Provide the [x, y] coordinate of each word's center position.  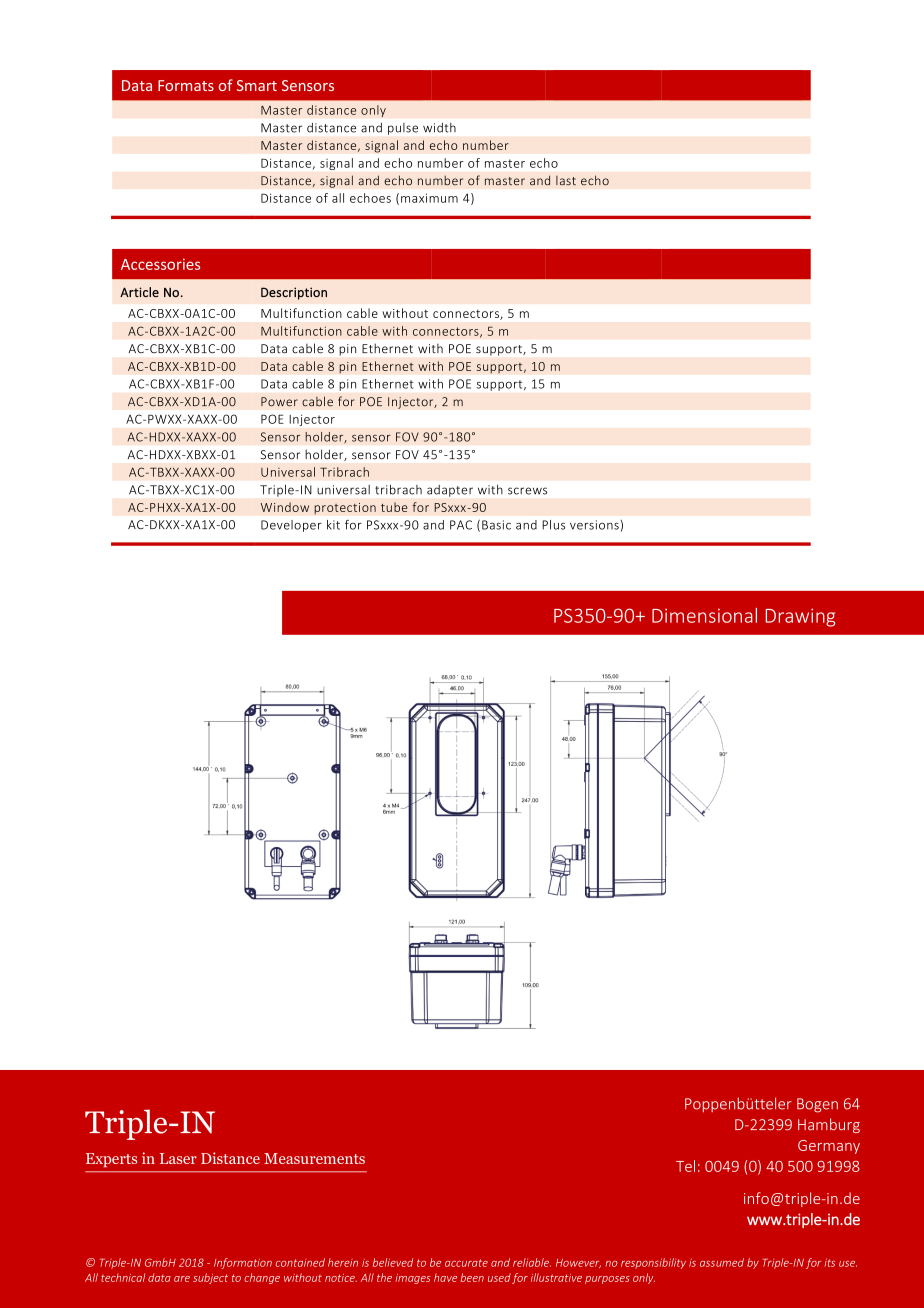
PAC [461, 525]
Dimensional [704, 615]
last [566, 181]
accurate [466, 1263]
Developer [291, 526]
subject [210, 1278]
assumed [722, 1262]
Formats [186, 85]
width [439, 128]
